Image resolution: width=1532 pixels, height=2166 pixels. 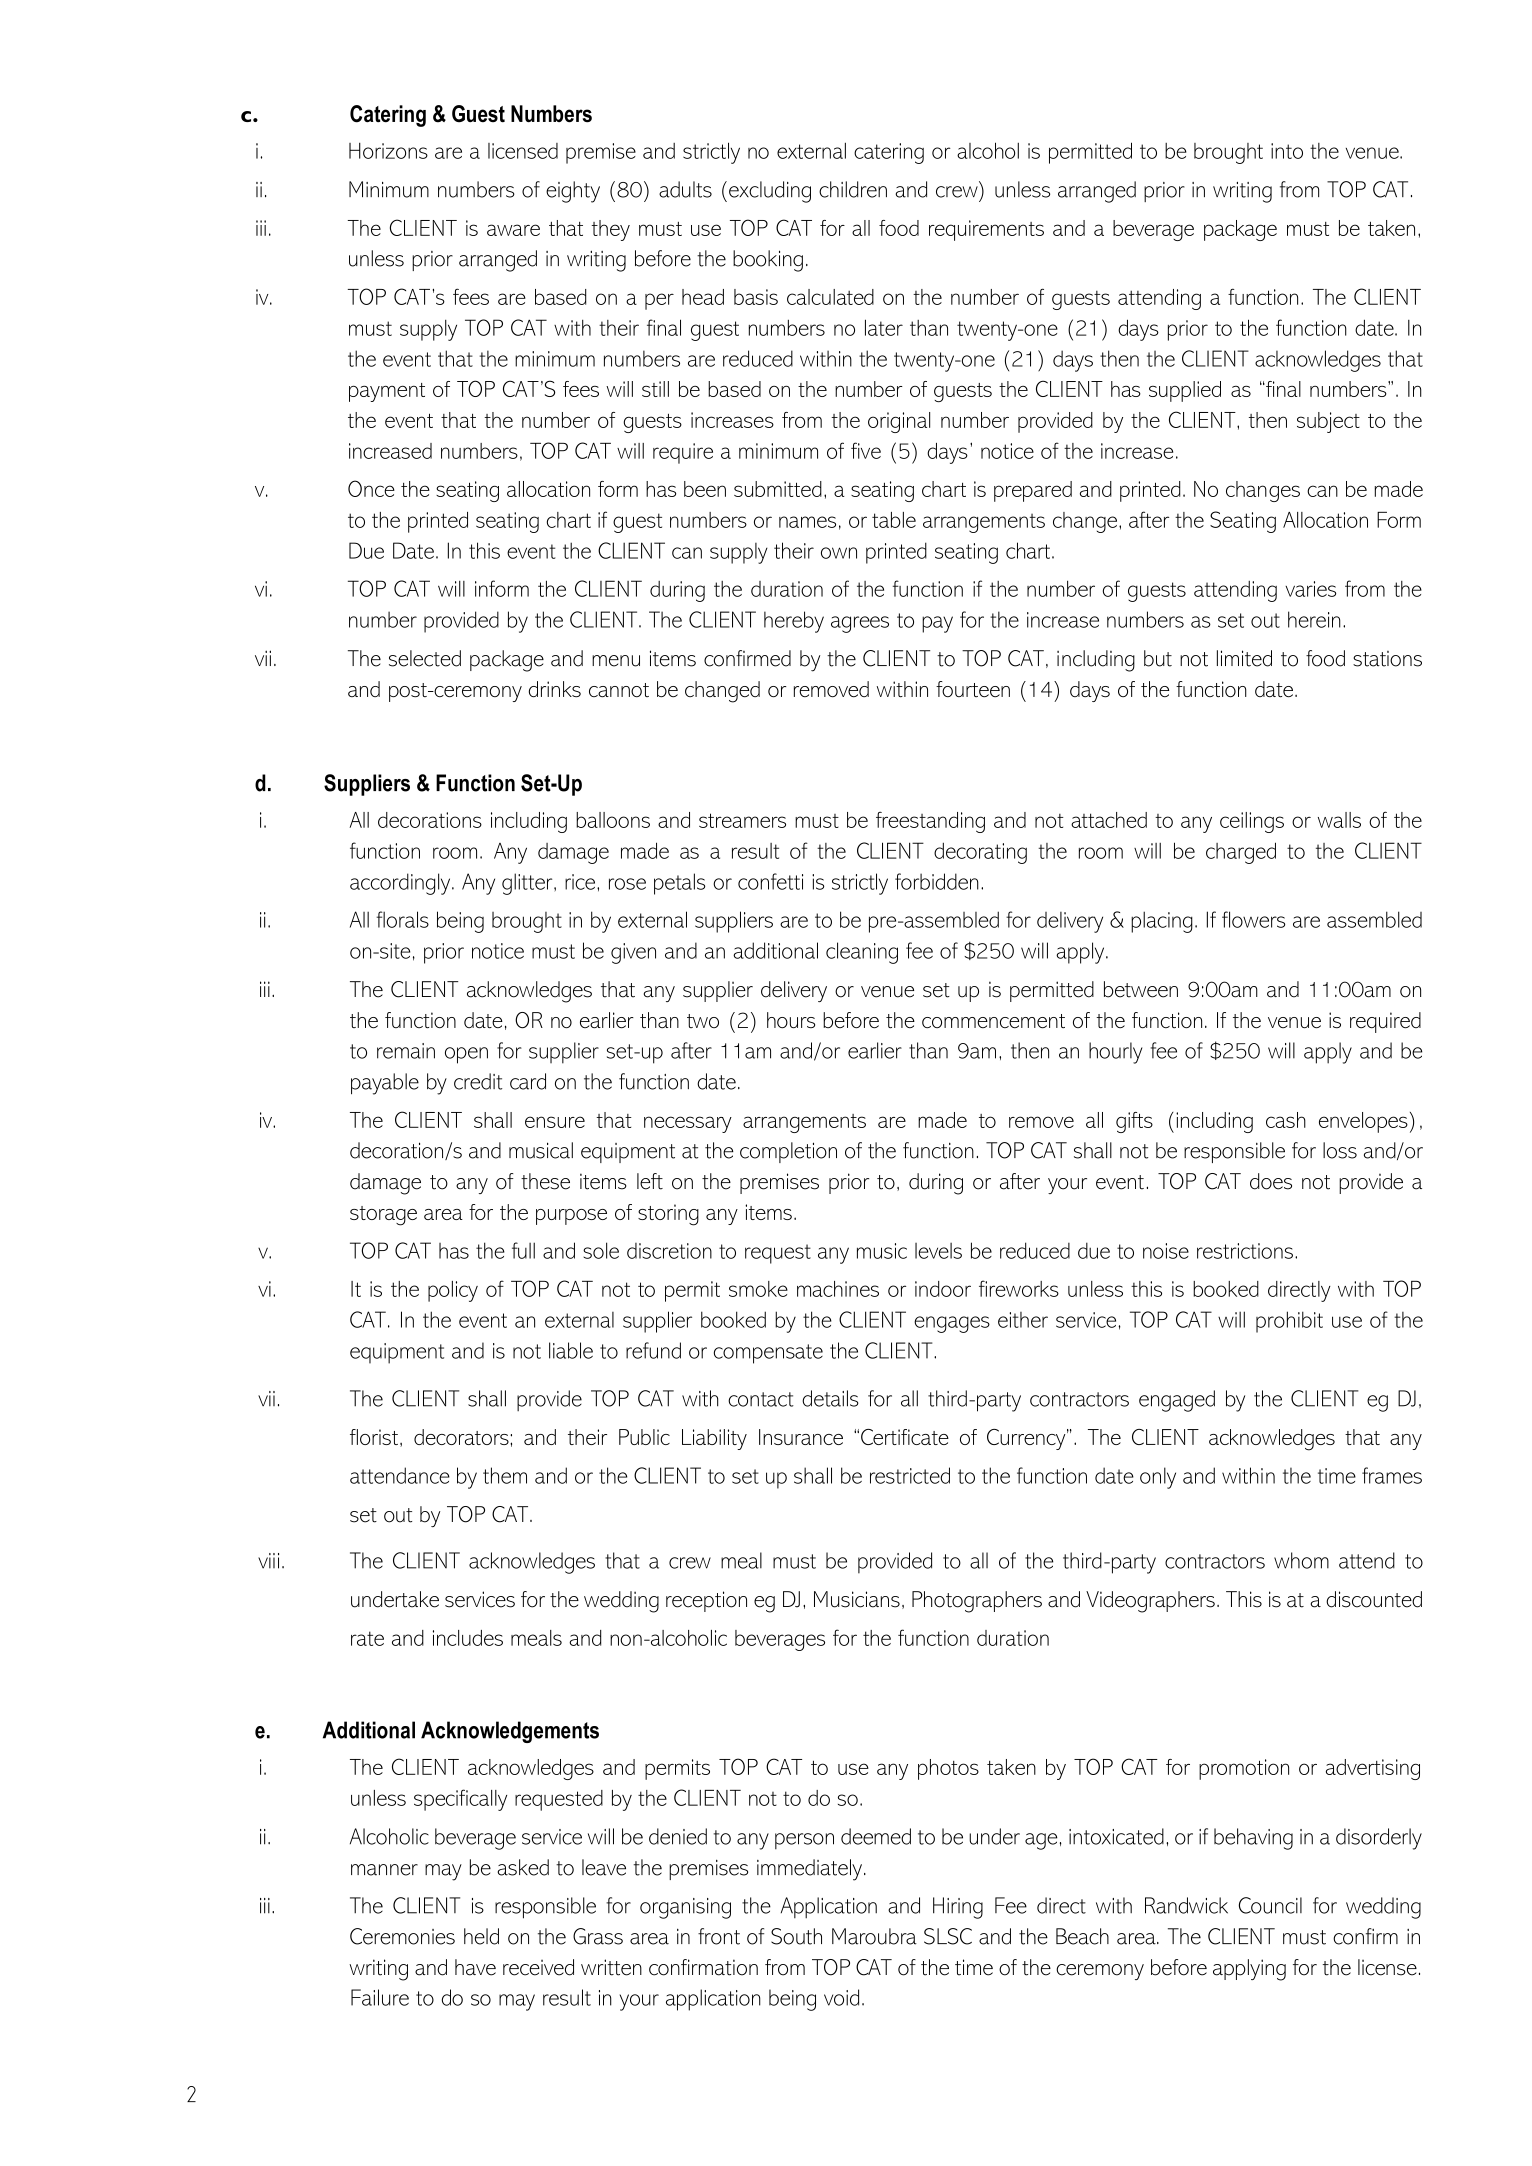 What do you see at coordinates (788, 1152) in the screenshot?
I see `completion` at bounding box center [788, 1152].
